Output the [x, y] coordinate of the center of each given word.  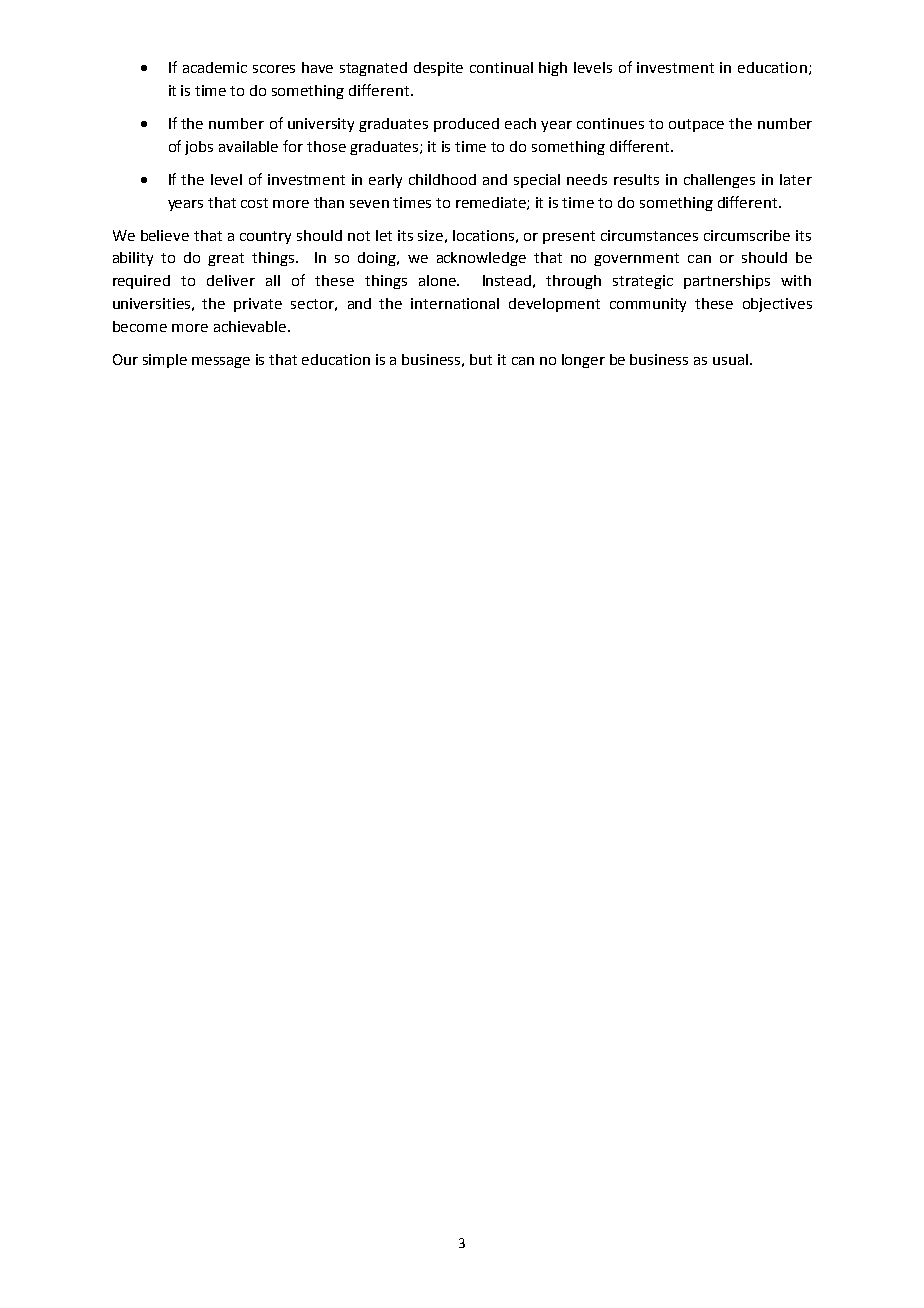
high [553, 69]
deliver [231, 280]
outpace [696, 125]
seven [369, 204]
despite [438, 69]
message [221, 362]
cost [254, 203]
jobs [199, 148]
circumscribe [747, 235]
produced [466, 125]
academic [215, 67]
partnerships [727, 282]
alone [438, 280]
